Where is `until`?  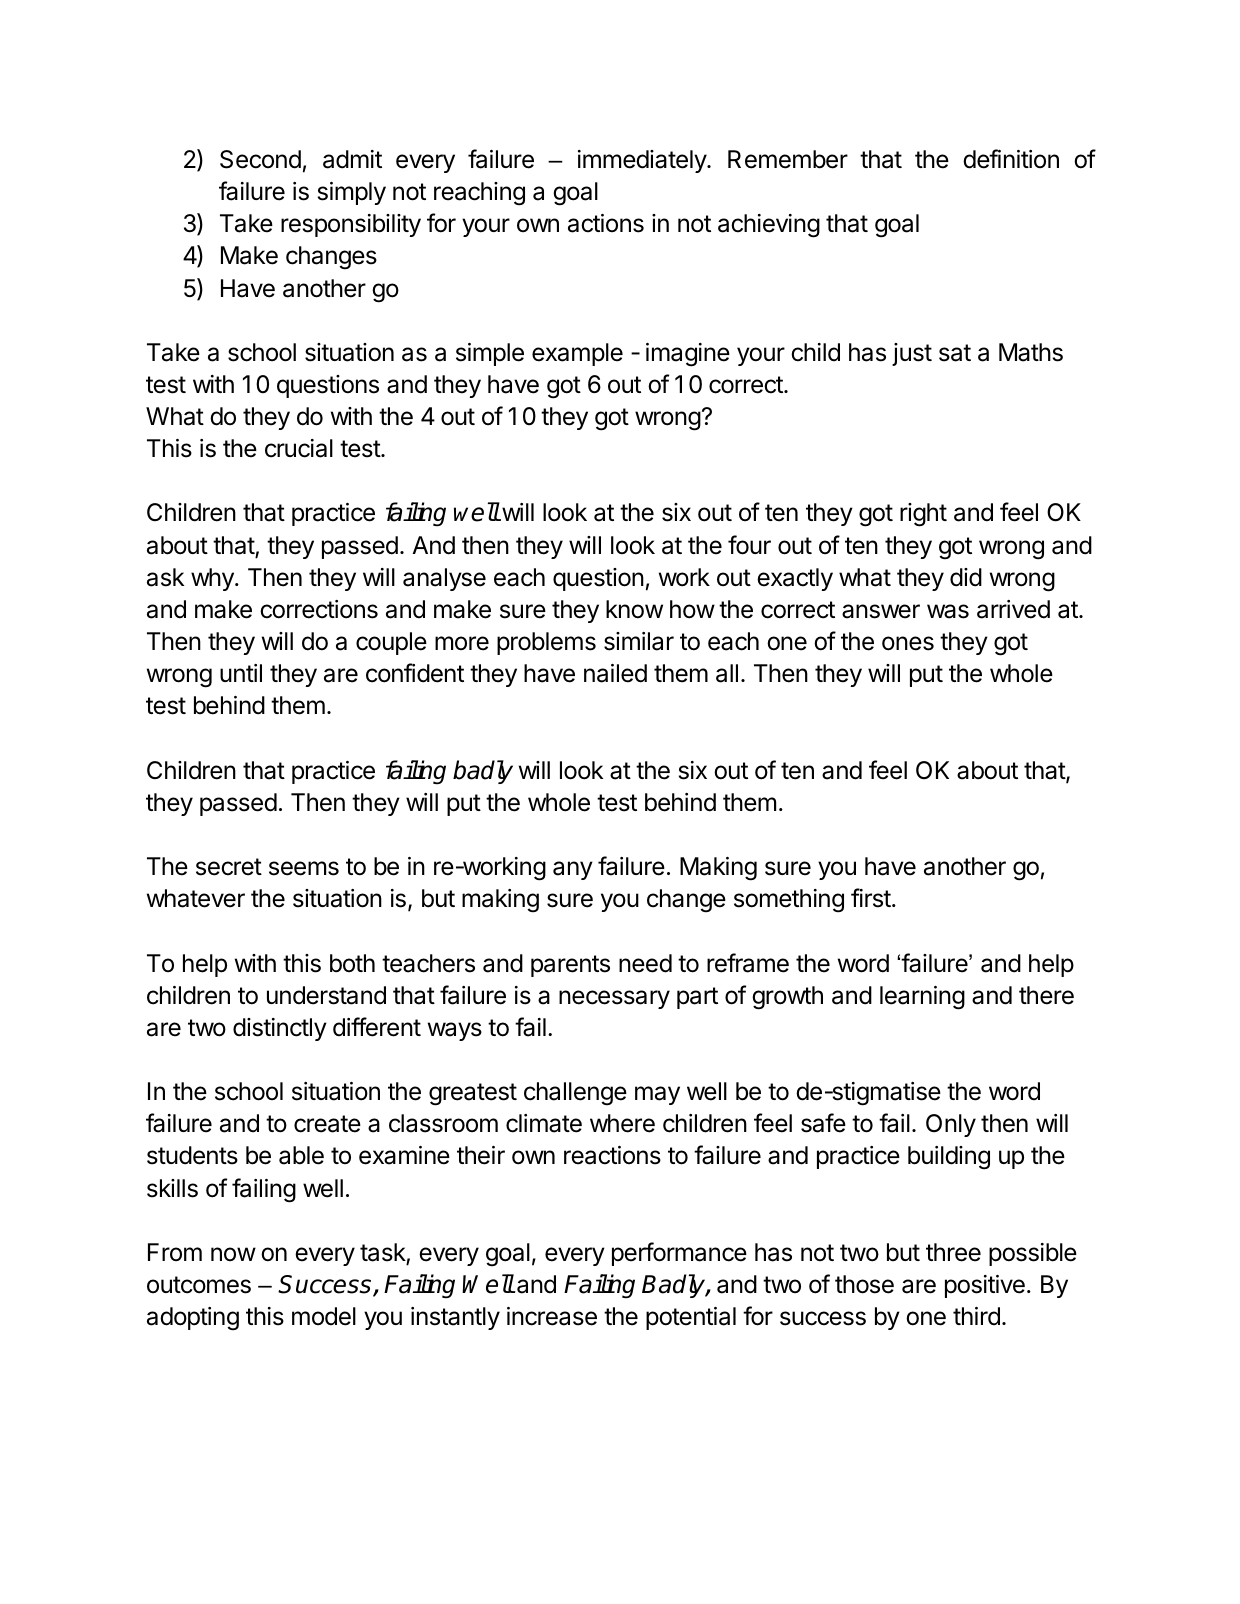 until is located at coordinates (241, 673).
